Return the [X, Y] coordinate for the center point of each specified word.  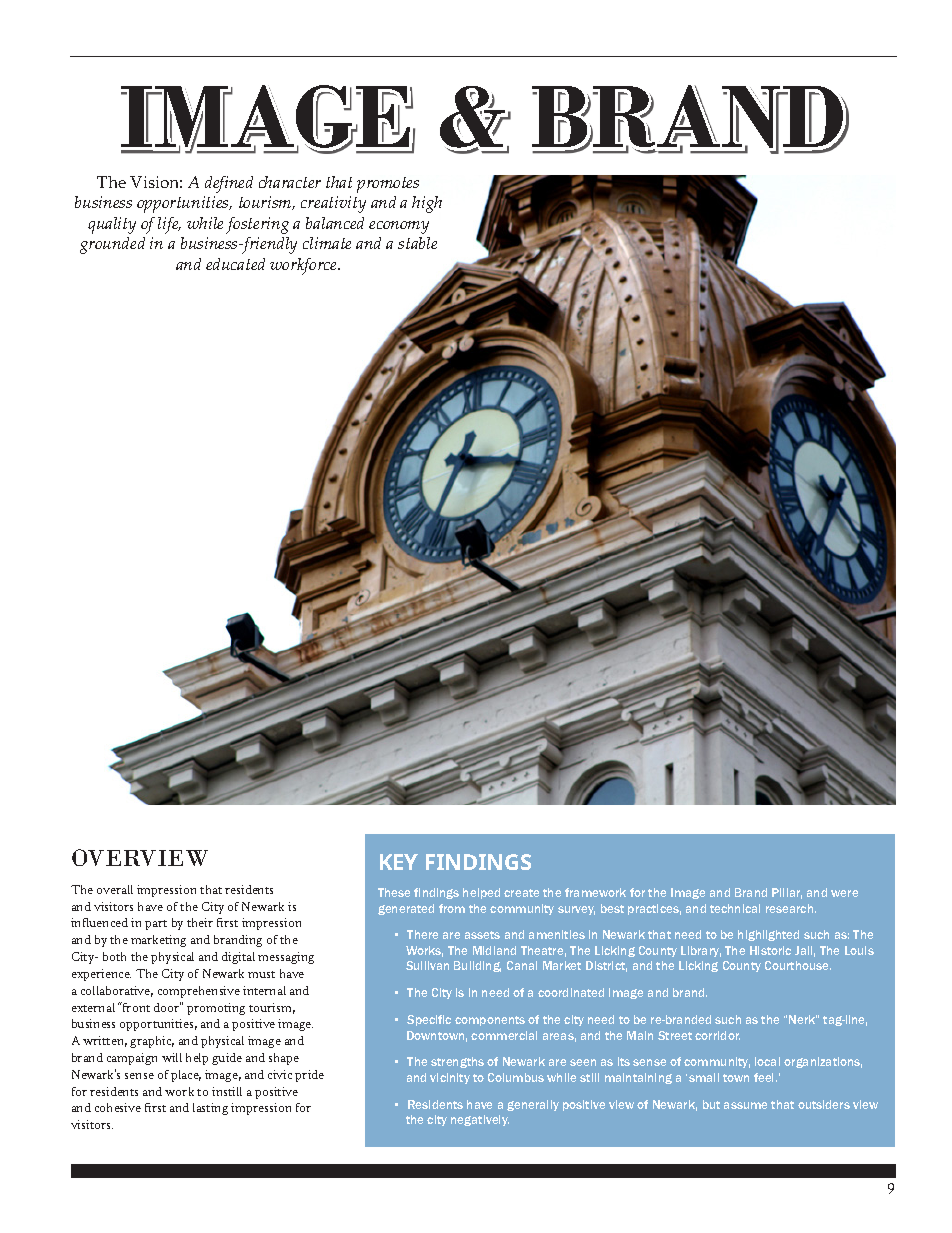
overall [115, 889]
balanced [335, 223]
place [186, 1076]
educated [235, 264]
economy [399, 227]
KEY [399, 862]
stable [417, 243]
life [169, 225]
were [844, 893]
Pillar [787, 893]
